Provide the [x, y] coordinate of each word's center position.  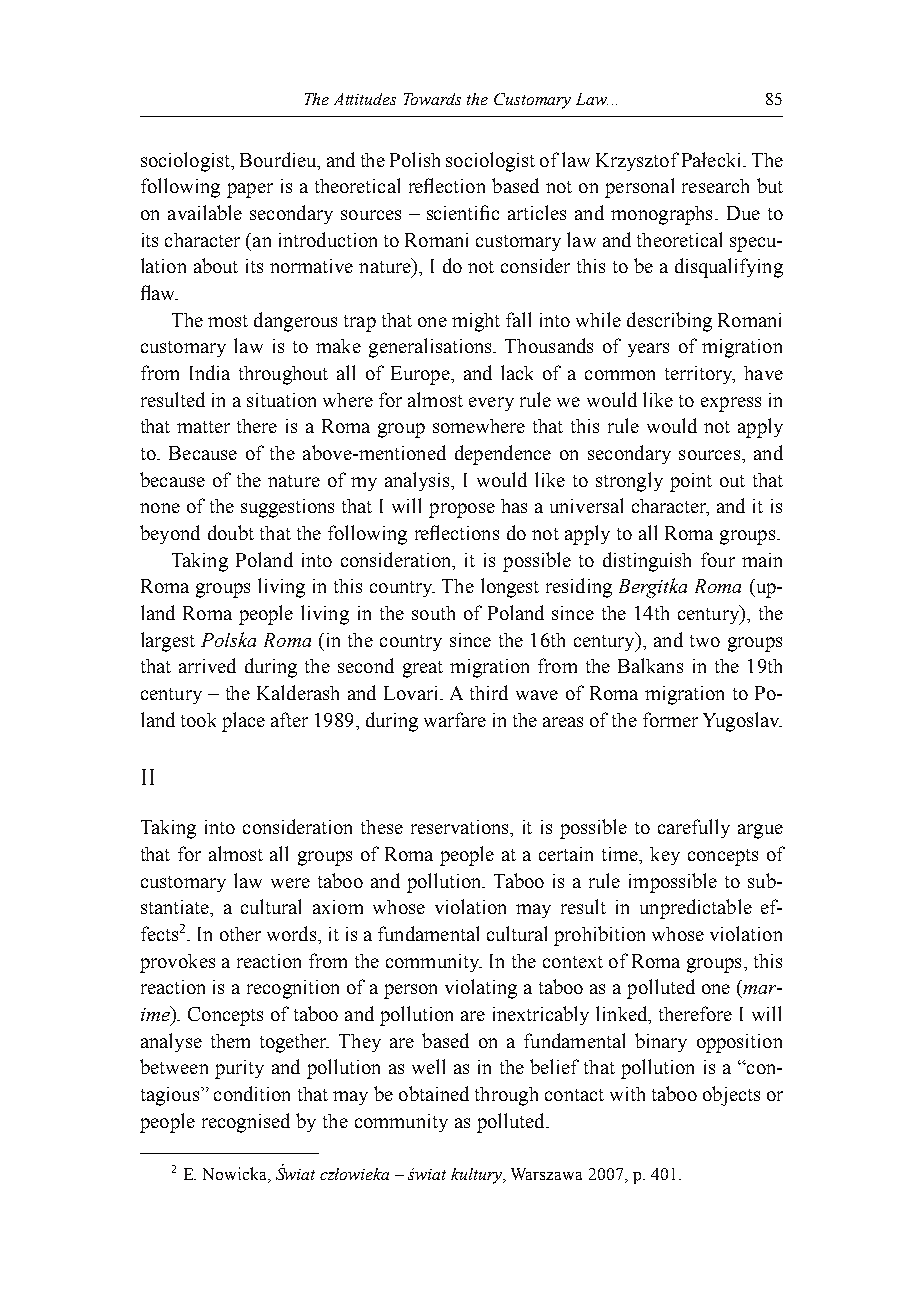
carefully [694, 828]
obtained [434, 1093]
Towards [432, 99]
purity [239, 1069]
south [433, 613]
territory [700, 375]
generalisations [431, 348]
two [705, 641]
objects [731, 1096]
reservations [461, 828]
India [210, 372]
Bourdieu [279, 159]
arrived [207, 665]
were [290, 883]
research [715, 186]
